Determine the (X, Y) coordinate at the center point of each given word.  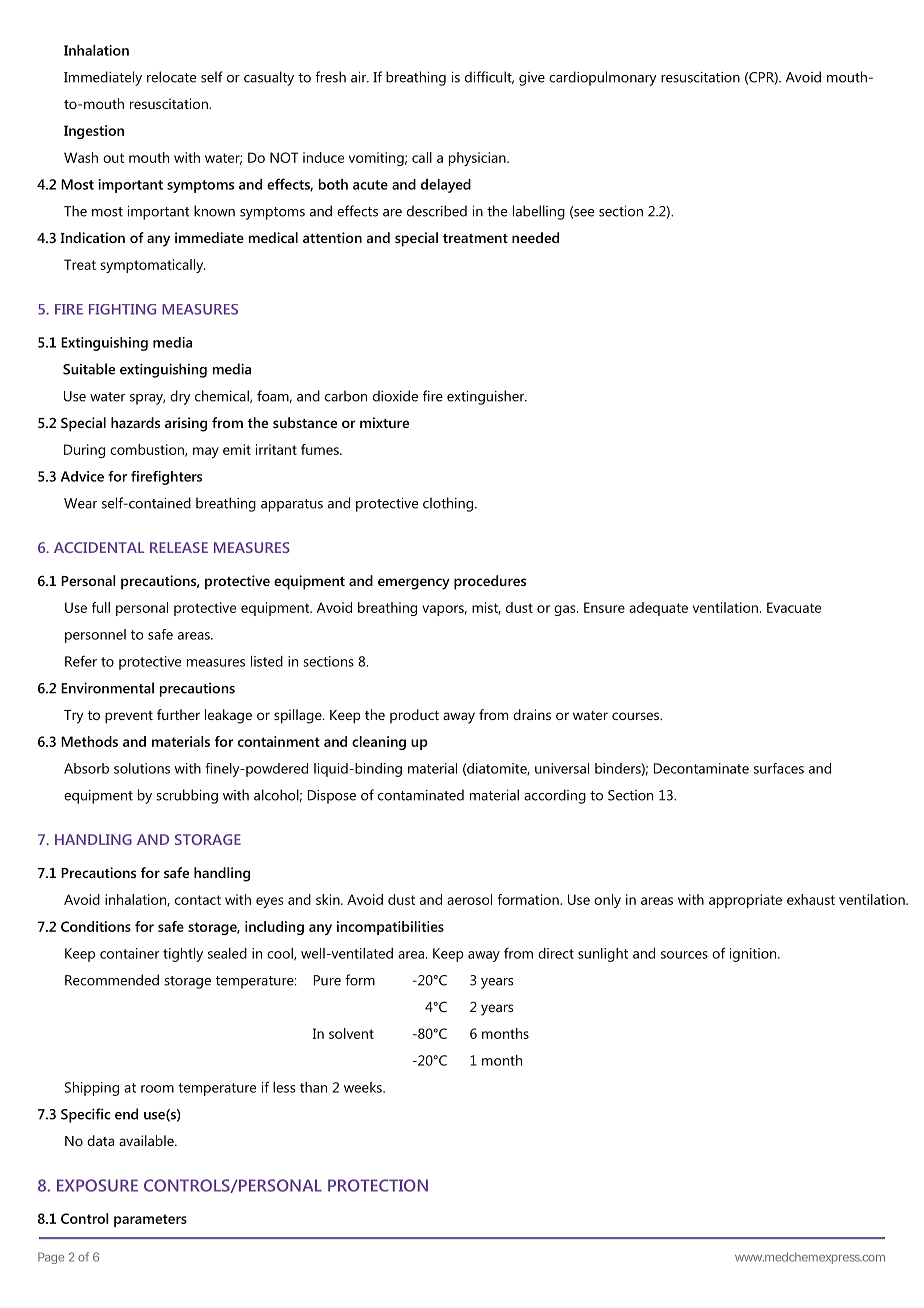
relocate (171, 77)
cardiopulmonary (603, 78)
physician (478, 159)
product (414, 716)
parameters (150, 1220)
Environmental (107, 688)
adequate (658, 609)
